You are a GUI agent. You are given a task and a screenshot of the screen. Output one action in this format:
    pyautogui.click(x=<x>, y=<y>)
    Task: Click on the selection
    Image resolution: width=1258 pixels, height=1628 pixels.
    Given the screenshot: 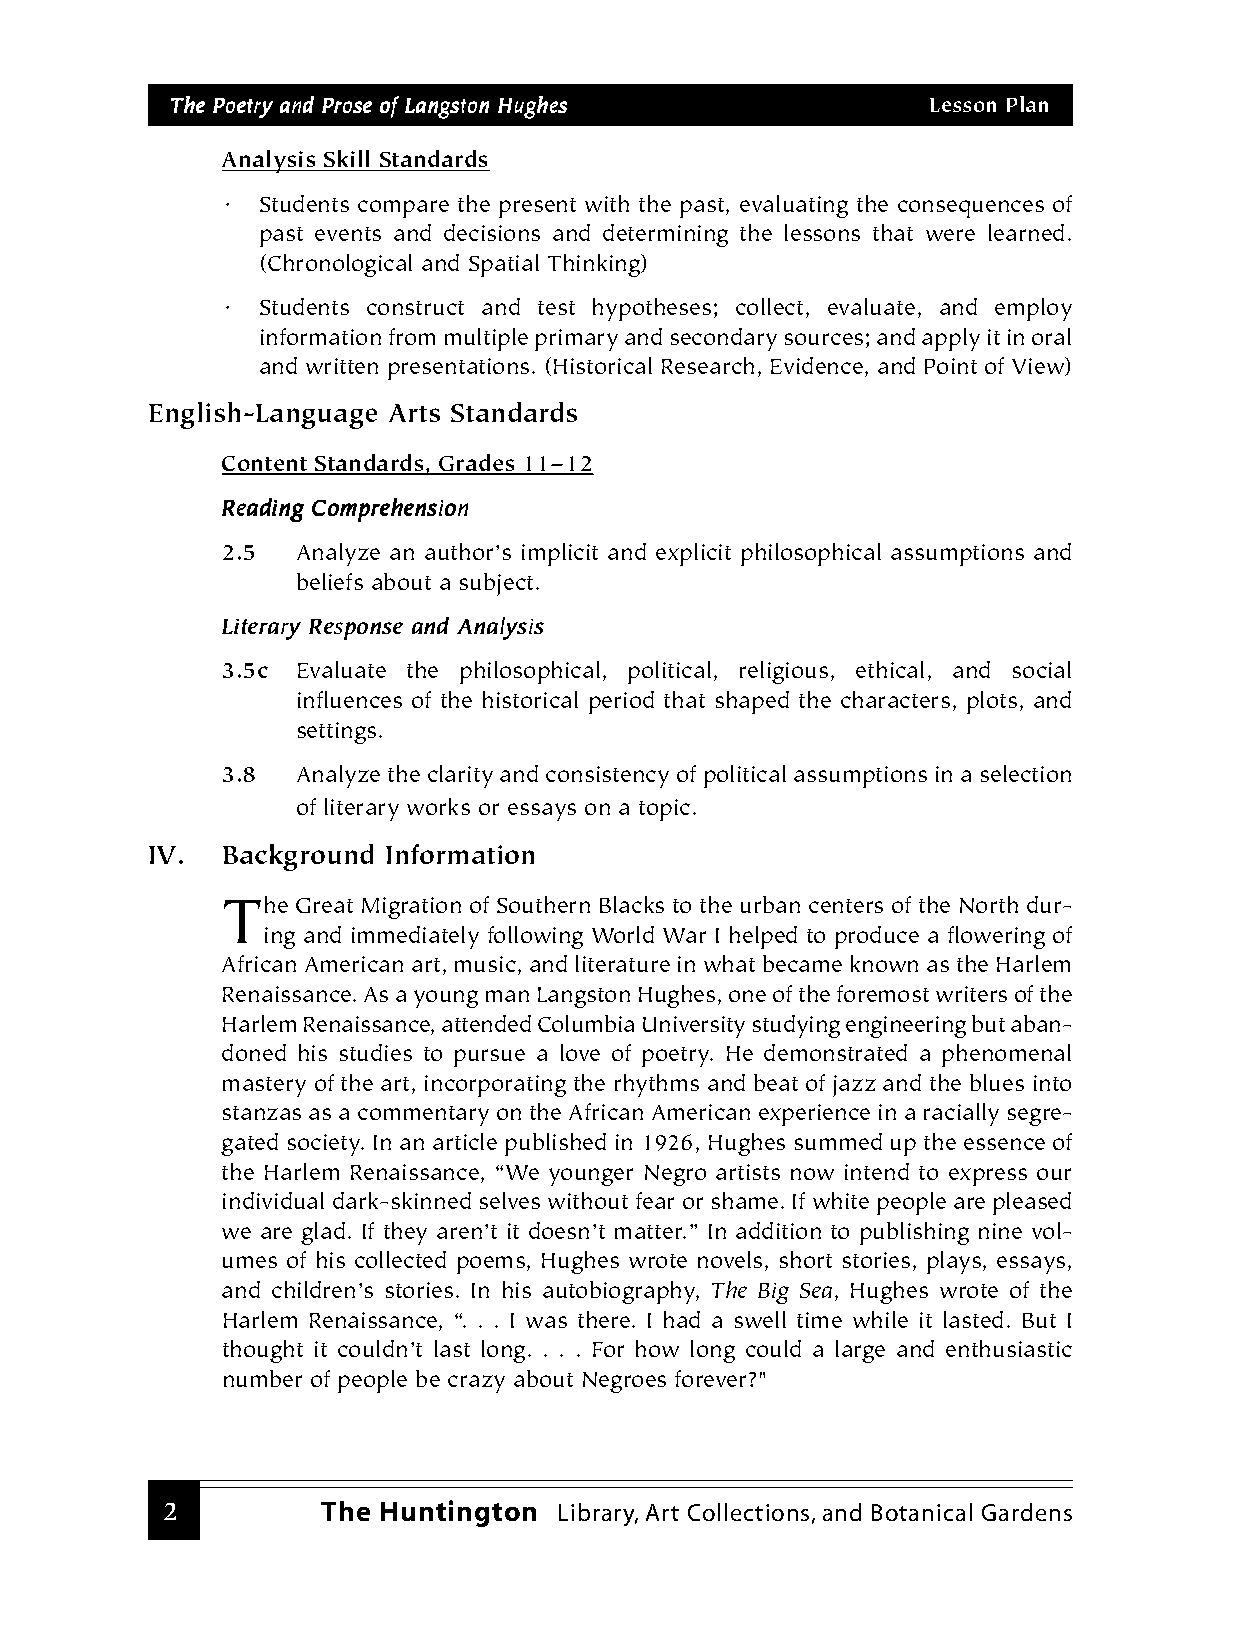 What is the action you would take?
    pyautogui.click(x=1026, y=773)
